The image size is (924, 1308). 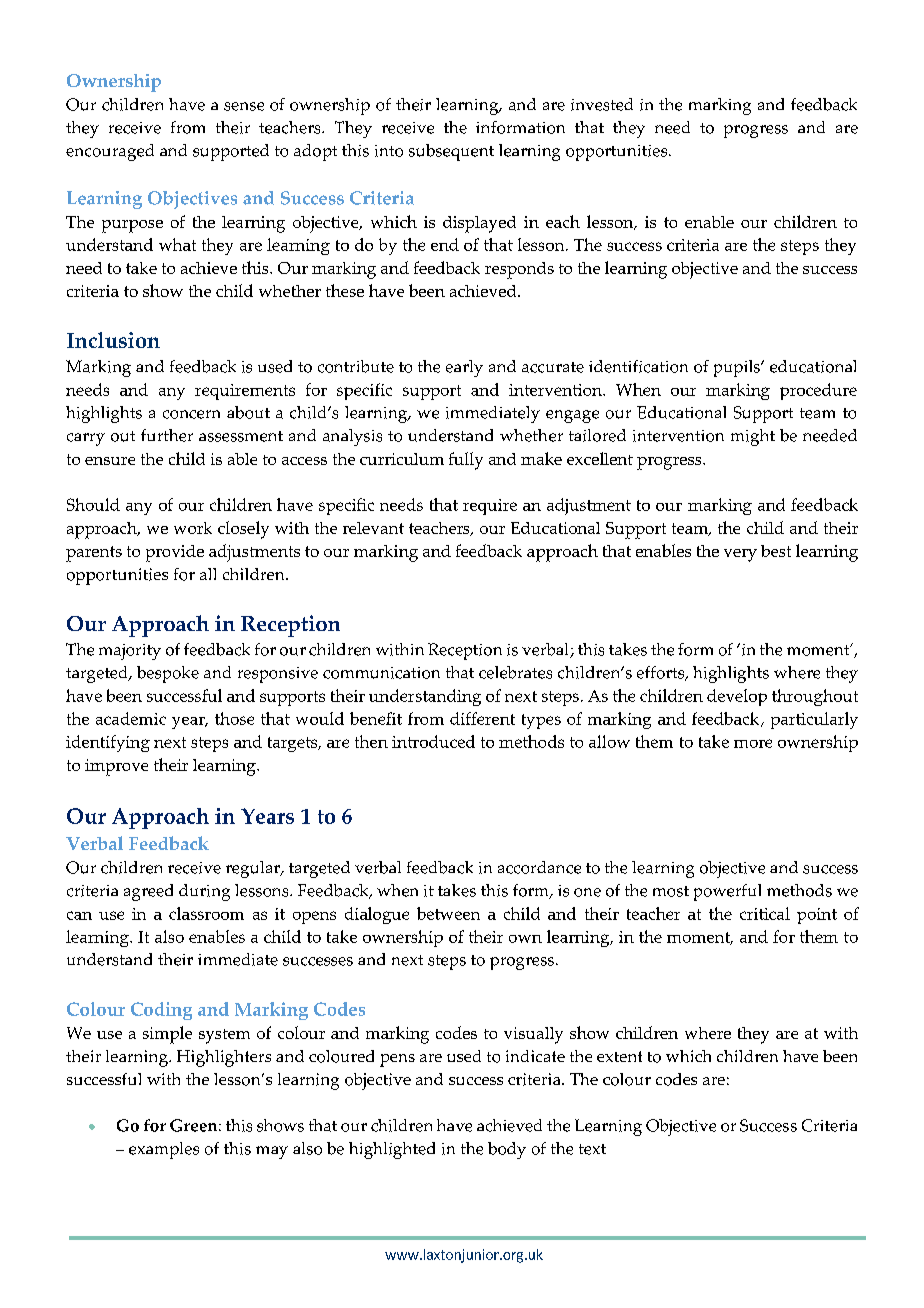 I want to click on concern, so click(x=191, y=414).
